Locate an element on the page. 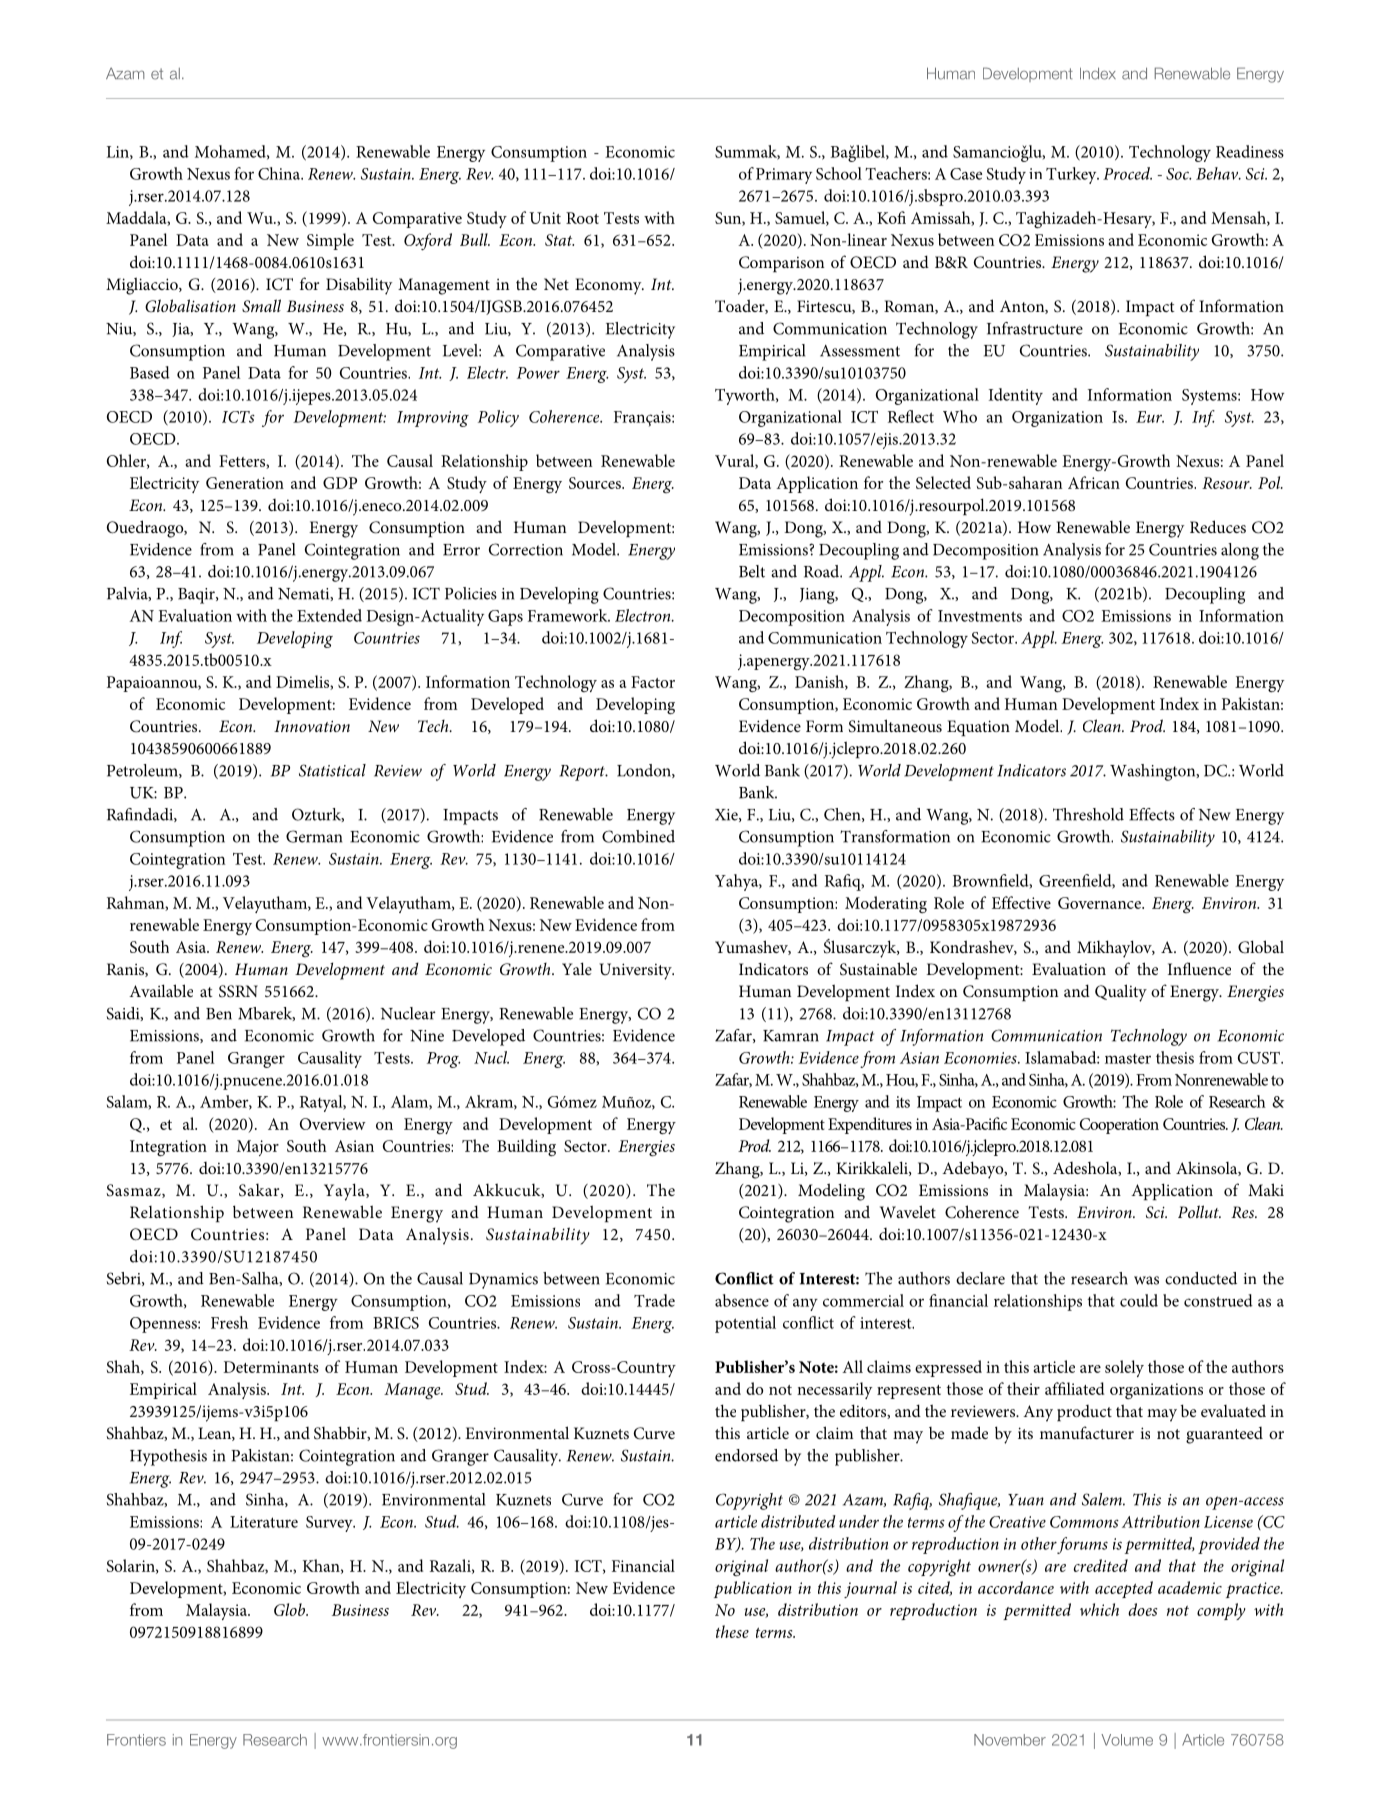 This image has height=1820, width=1390. China is located at coordinates (280, 173).
